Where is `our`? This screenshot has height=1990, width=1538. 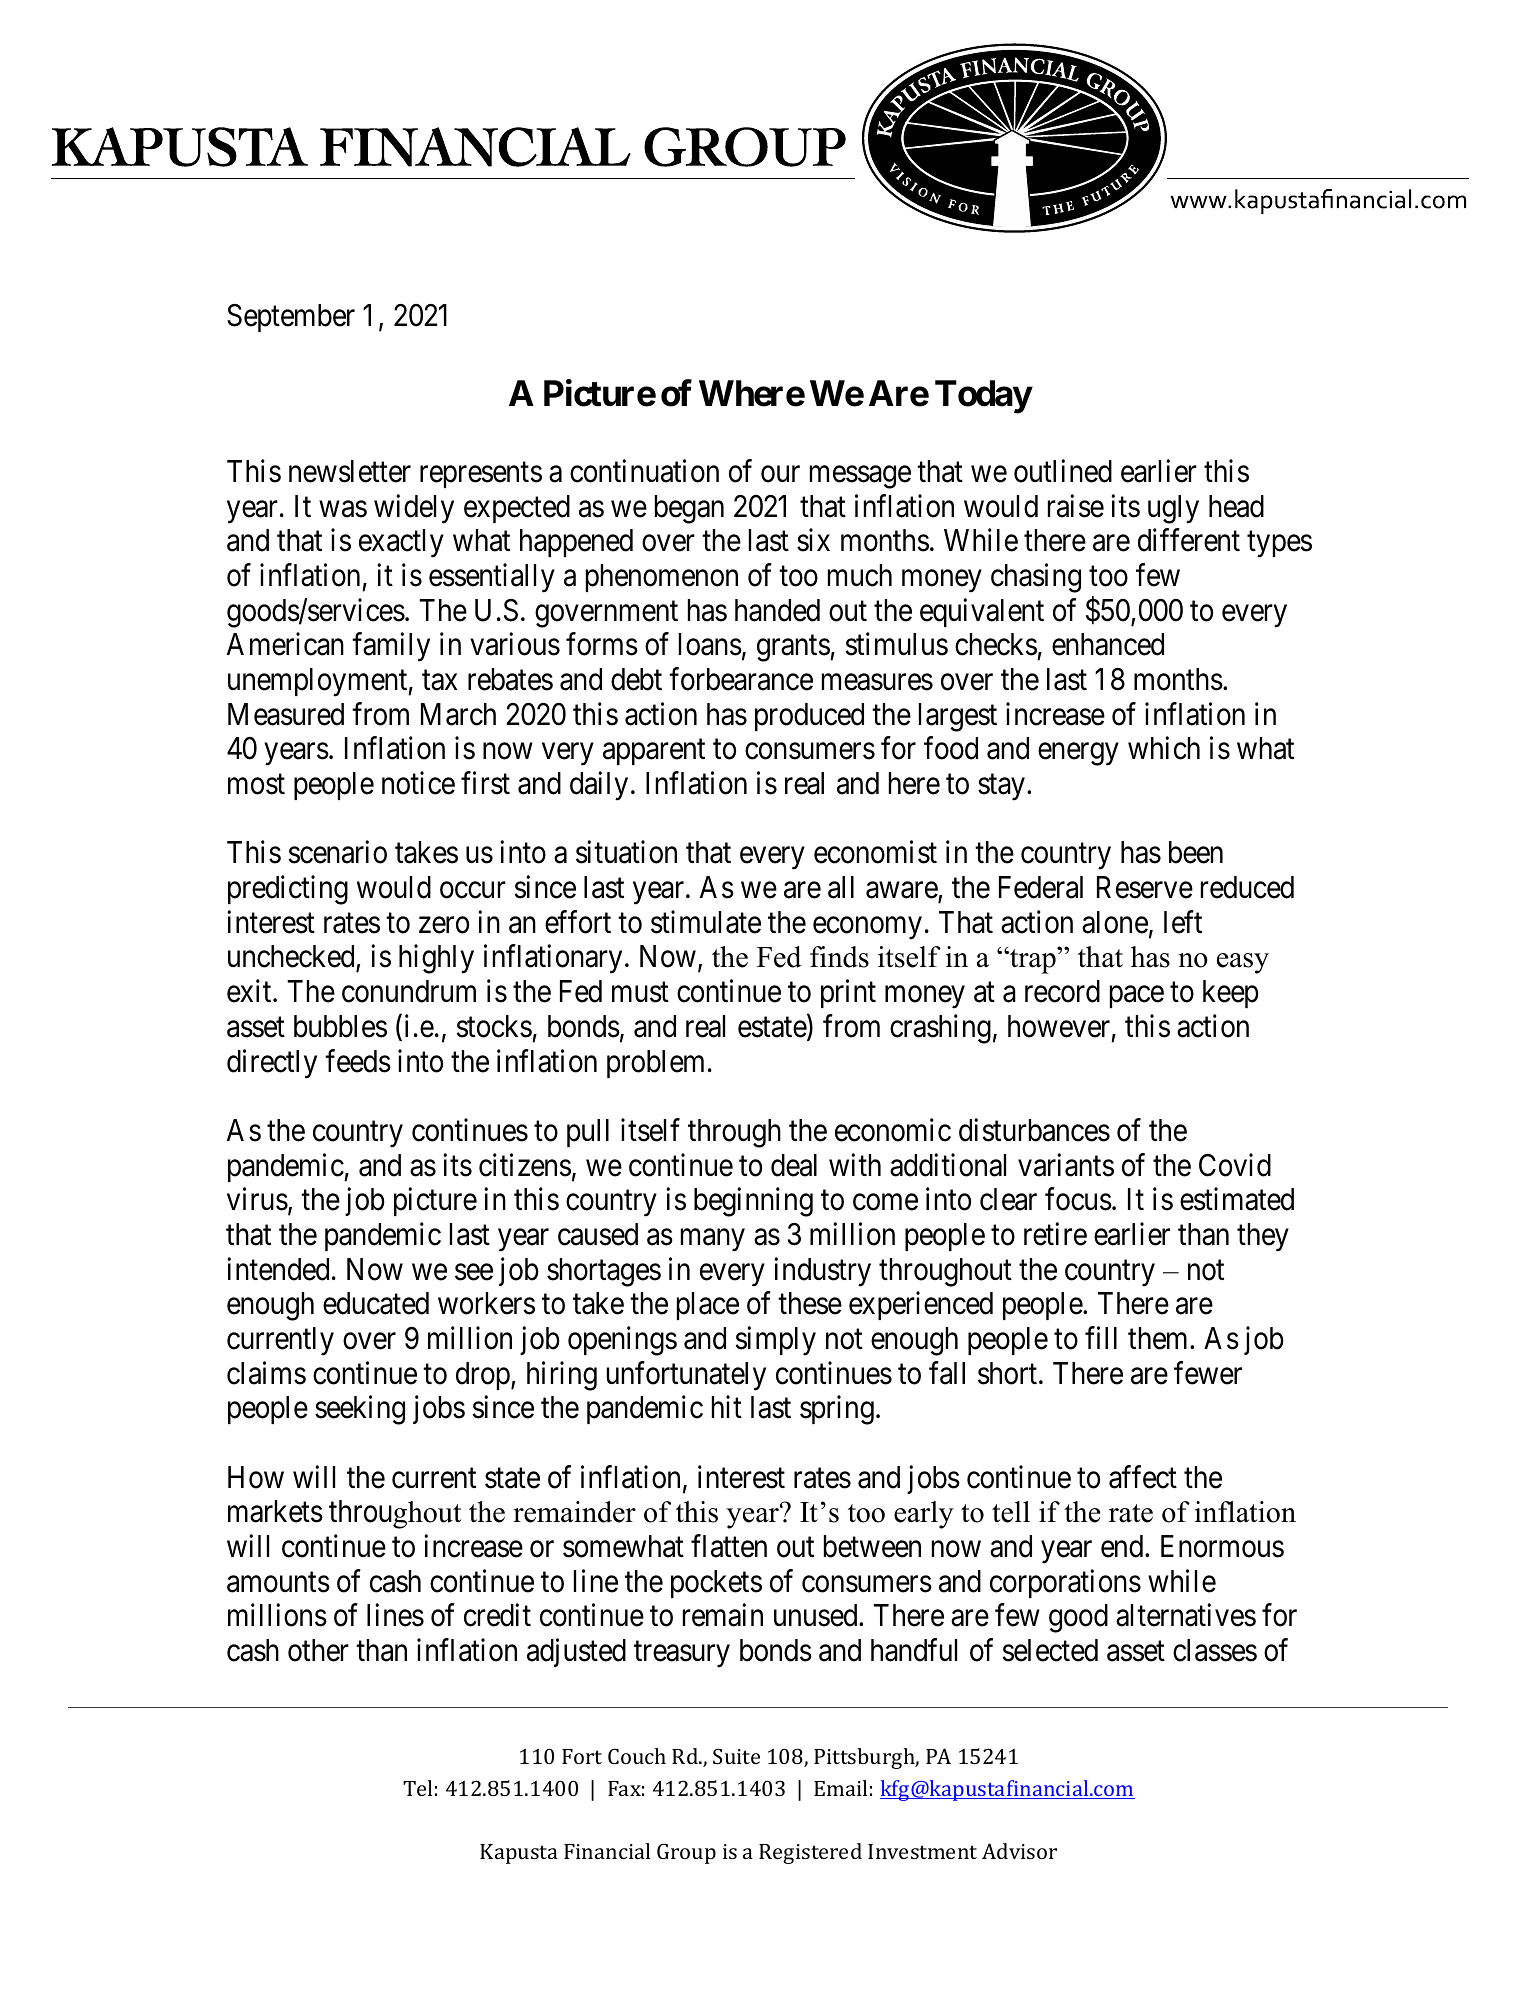
our is located at coordinates (780, 474).
